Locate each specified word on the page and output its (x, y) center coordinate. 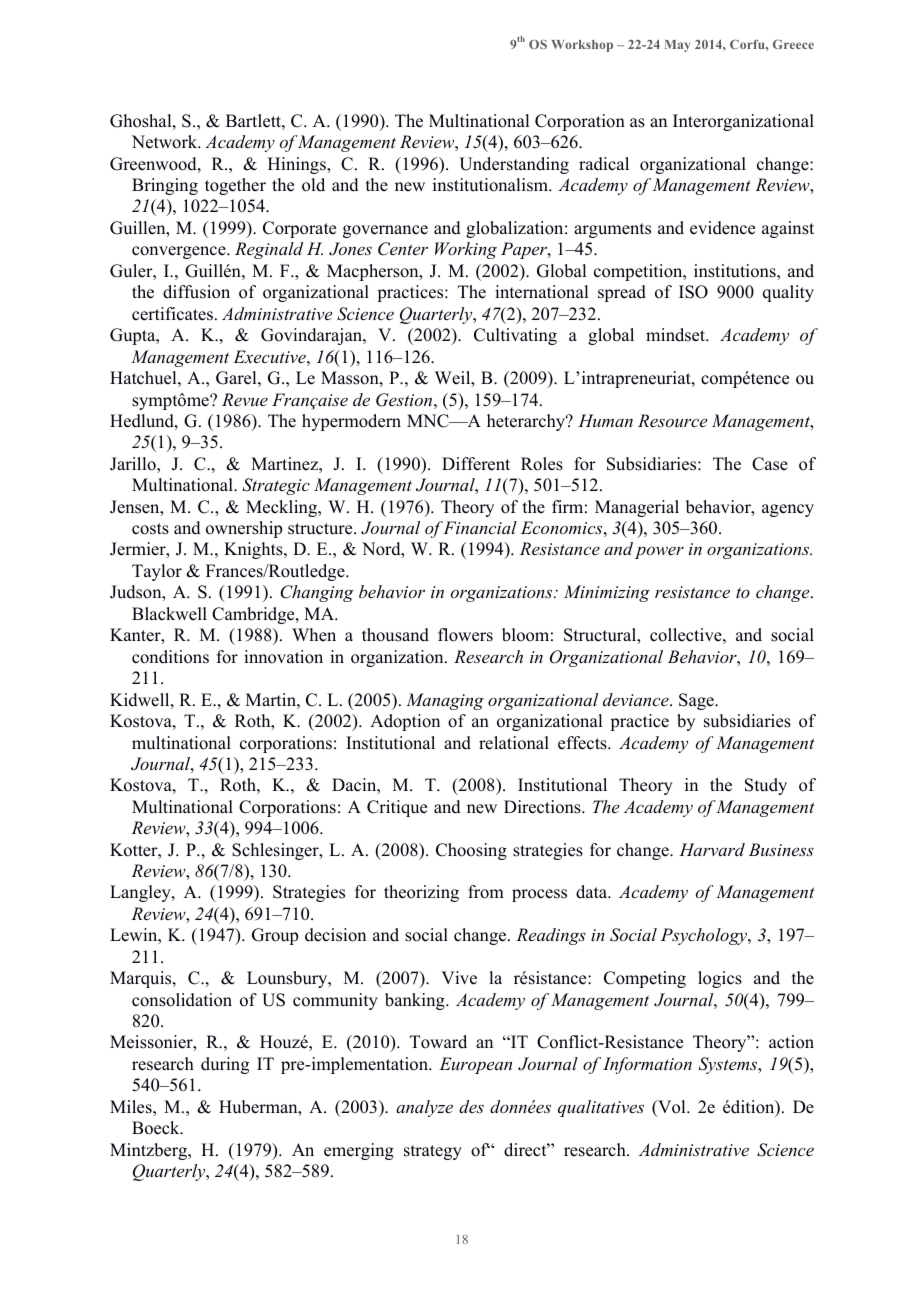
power (659, 553)
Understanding (514, 165)
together (235, 186)
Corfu (748, 44)
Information (647, 1065)
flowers (465, 635)
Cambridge (254, 615)
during (225, 1065)
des (471, 1106)
